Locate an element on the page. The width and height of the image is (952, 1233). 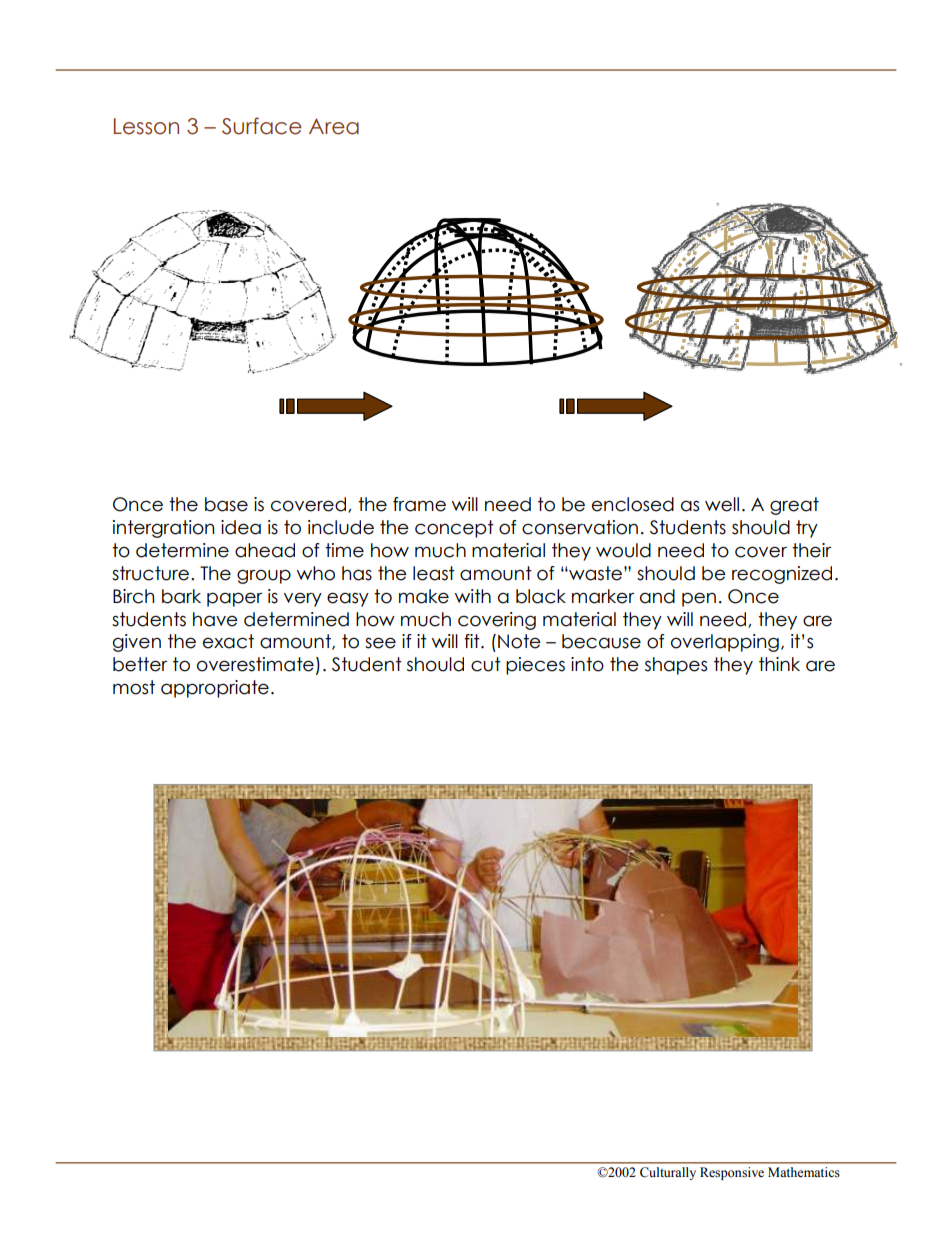
Surface is located at coordinates (262, 126).
